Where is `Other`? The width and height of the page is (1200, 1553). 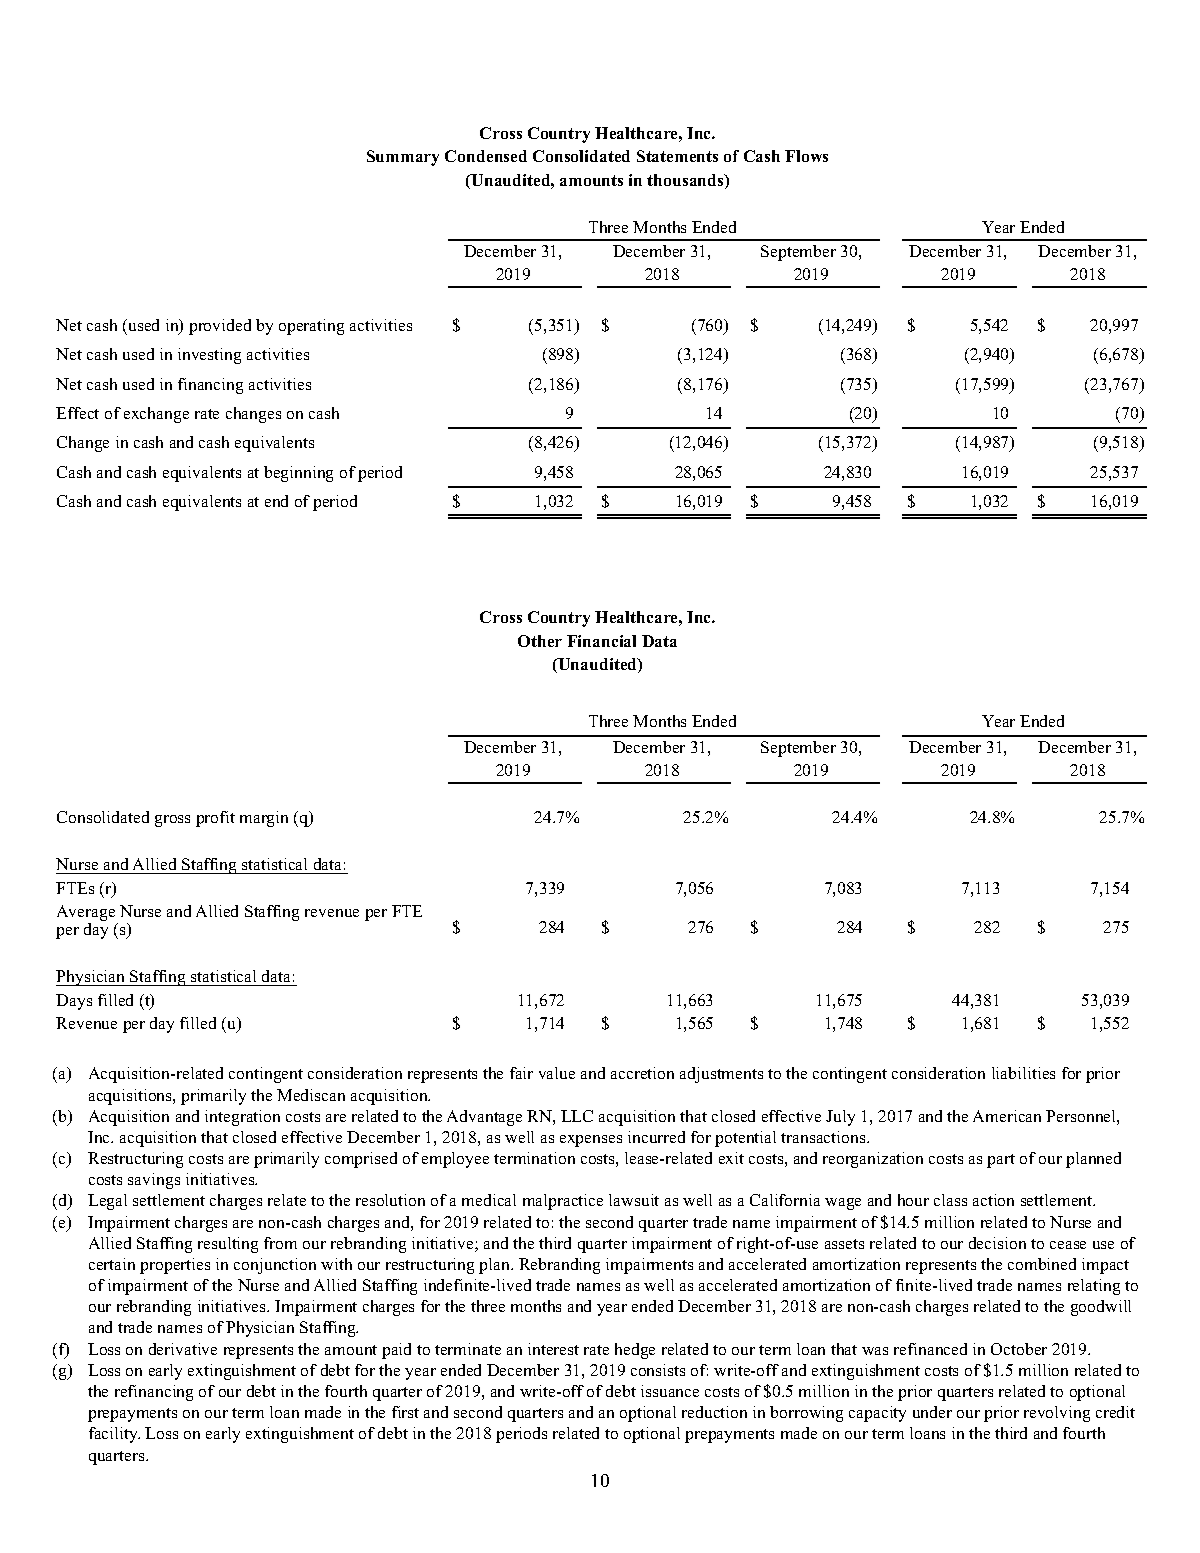 Other is located at coordinates (540, 641).
